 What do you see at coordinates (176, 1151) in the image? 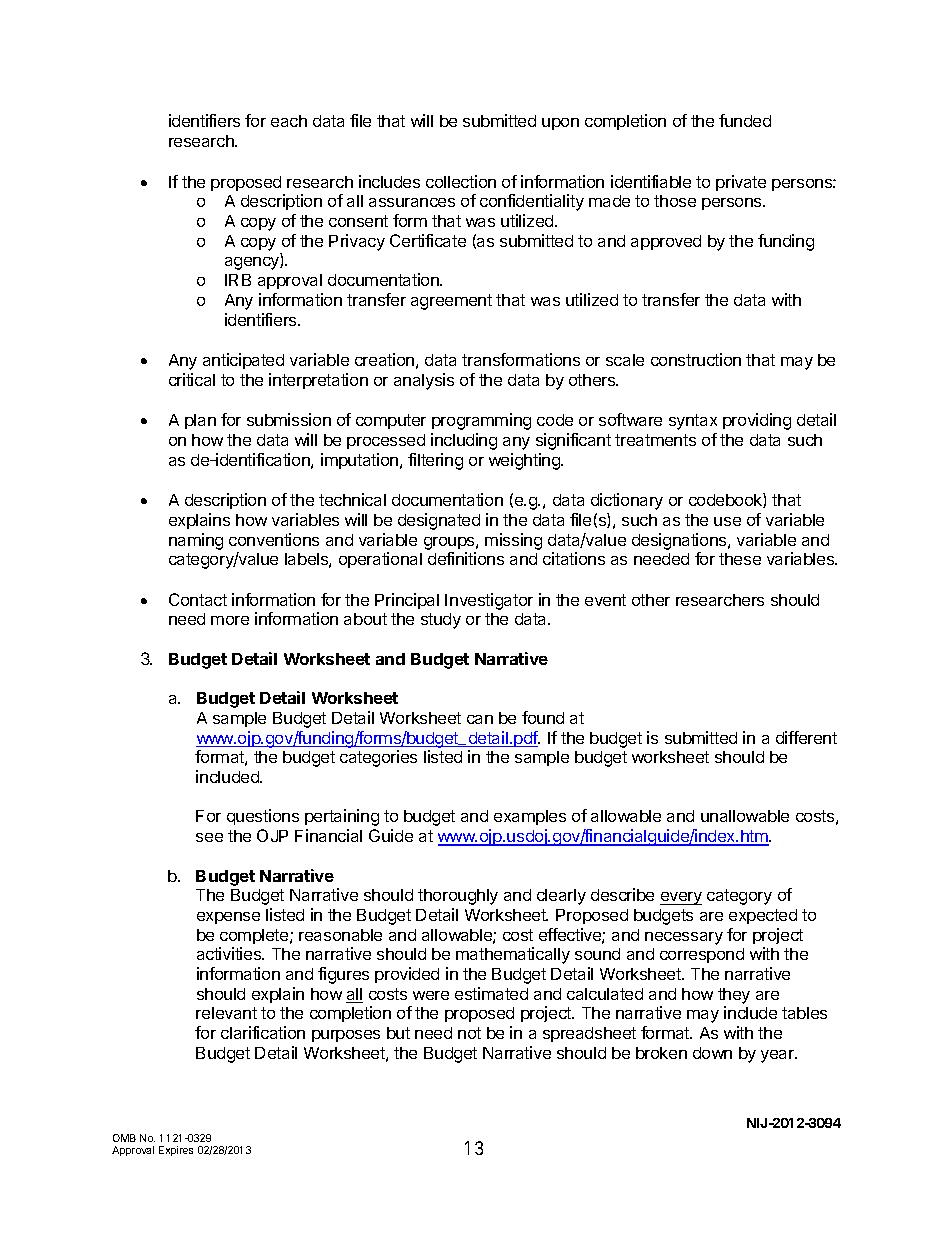
I see `Expires` at bounding box center [176, 1151].
